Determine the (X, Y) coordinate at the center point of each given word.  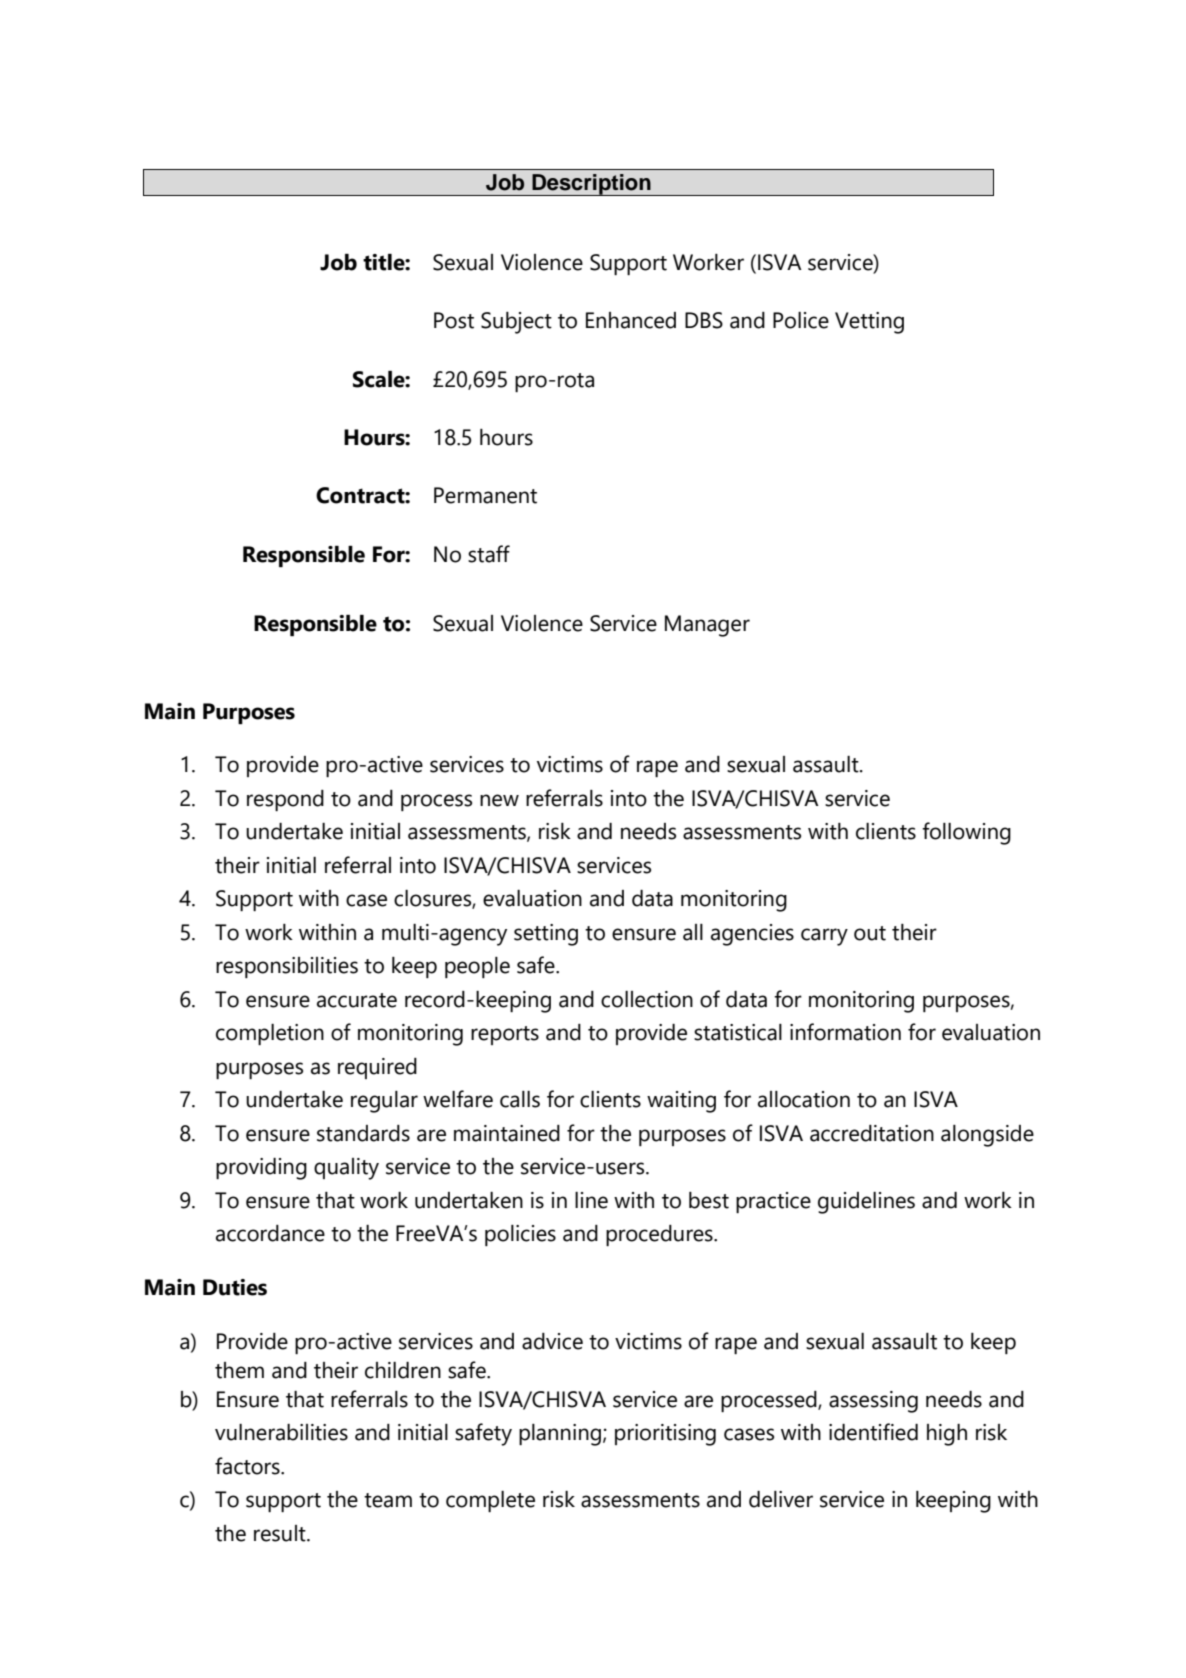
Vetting (869, 323)
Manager (707, 626)
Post (454, 320)
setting (546, 935)
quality (346, 1169)
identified (873, 1432)
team (388, 1500)
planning (560, 1435)
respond (285, 800)
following (966, 833)
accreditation (872, 1133)
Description (591, 185)
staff (489, 554)
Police (801, 320)
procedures (660, 1235)
